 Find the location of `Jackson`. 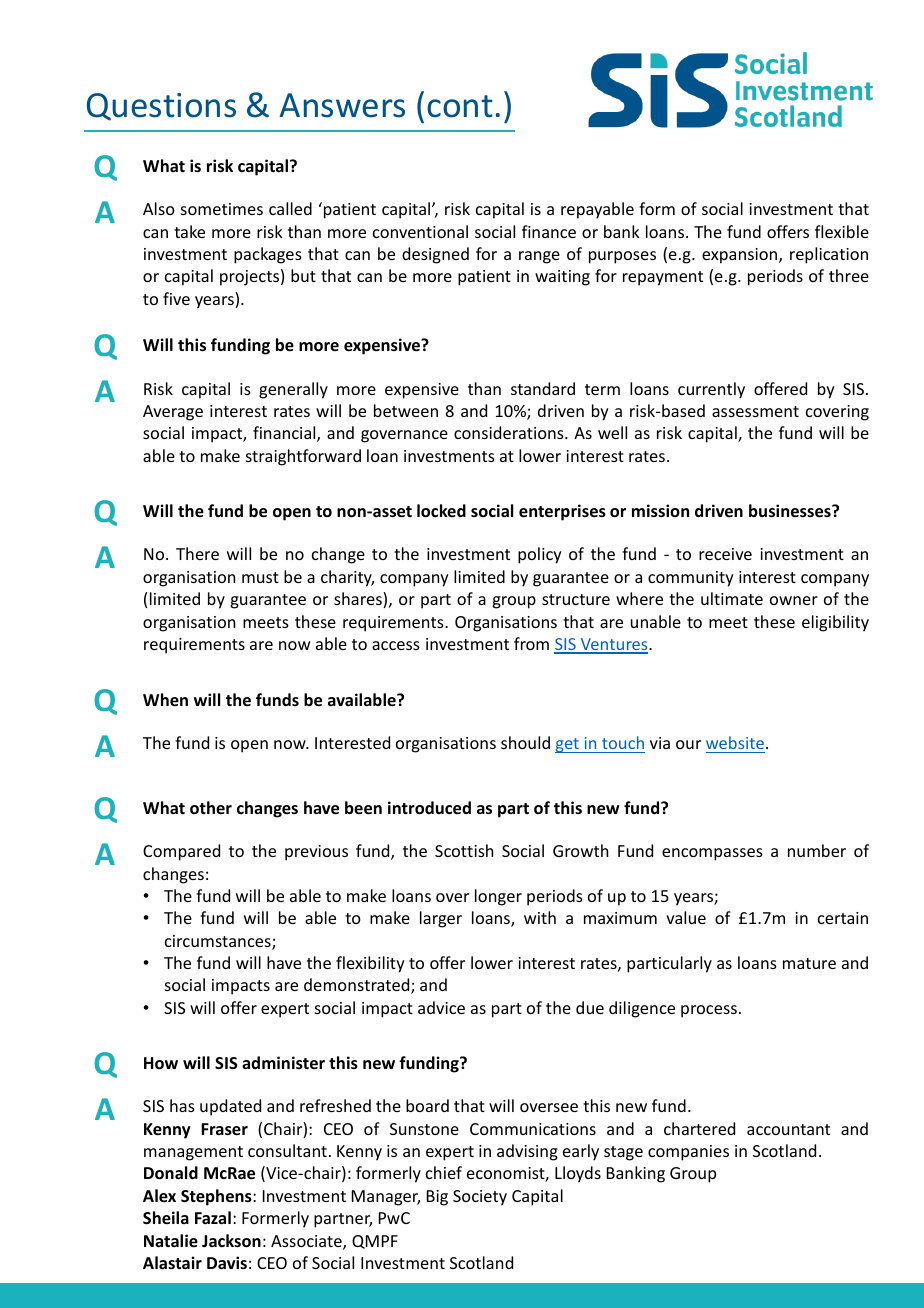

Jackson is located at coordinates (231, 1241).
